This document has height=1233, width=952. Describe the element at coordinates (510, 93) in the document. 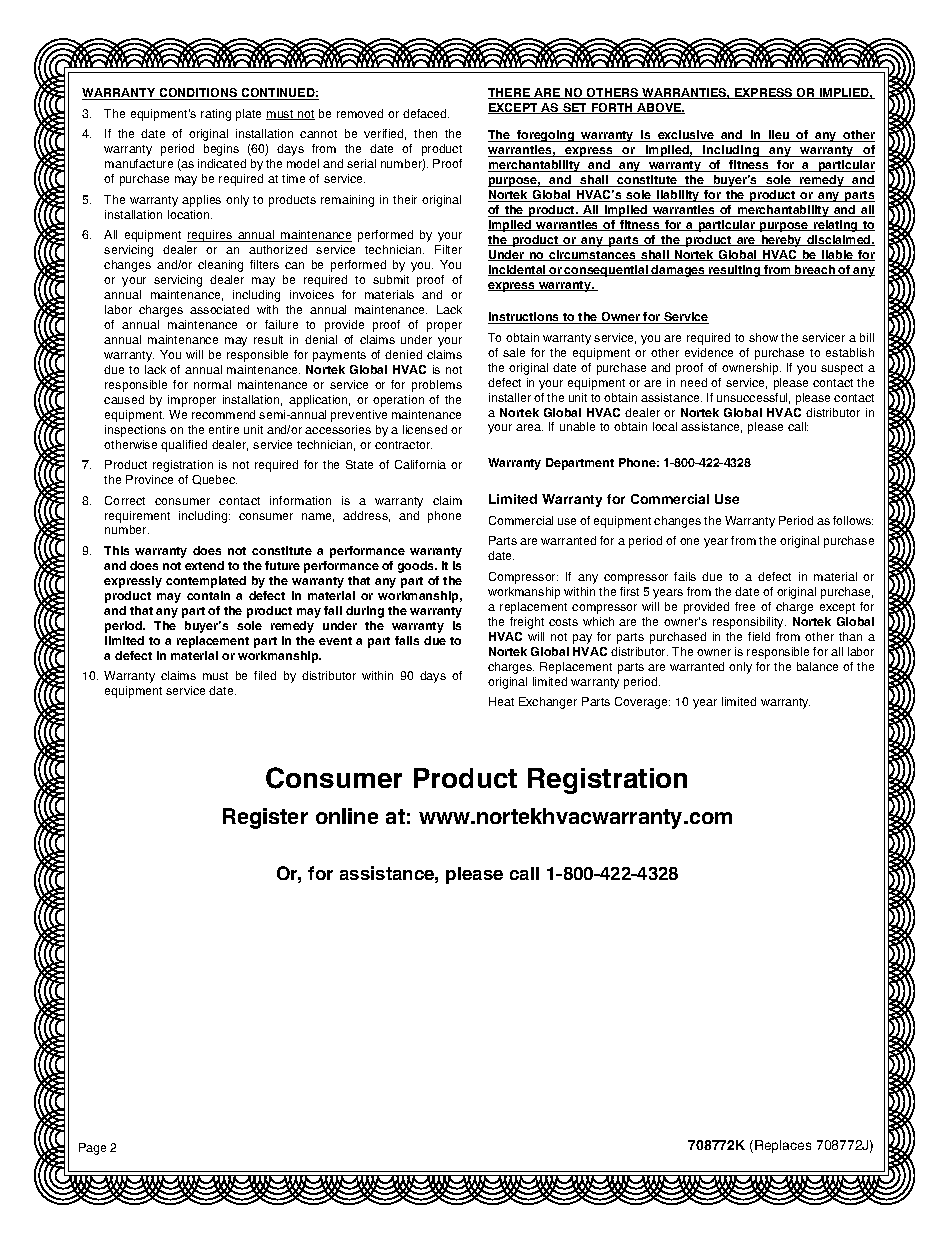

I see `THERE` at that location.
